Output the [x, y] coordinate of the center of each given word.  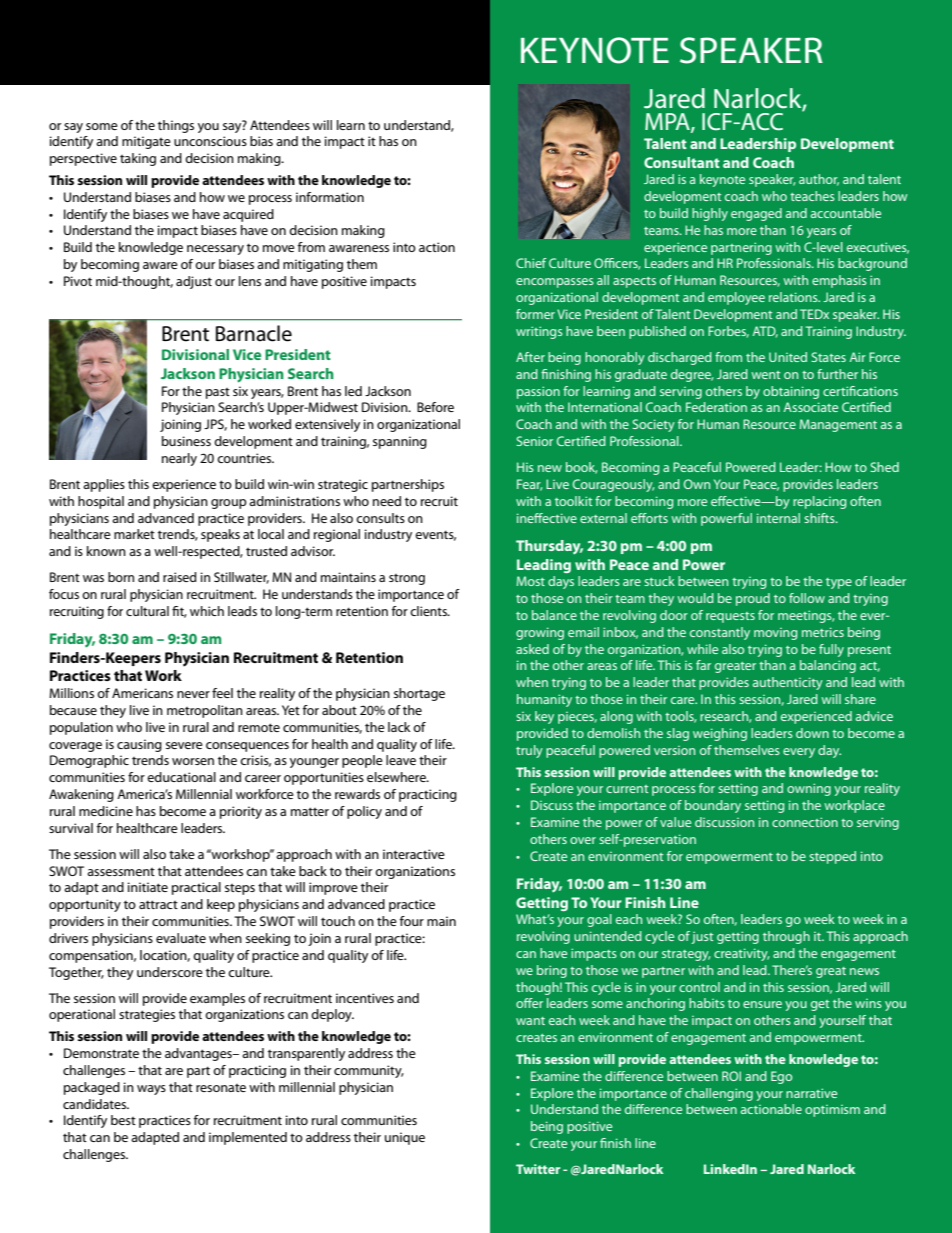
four [412, 921]
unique [405, 1138]
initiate [148, 887]
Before [435, 407]
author [819, 180]
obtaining [791, 392]
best [123, 1120]
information [330, 197]
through [786, 937]
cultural [147, 611]
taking [138, 159]
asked [532, 649]
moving [775, 634]
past [218, 393]
